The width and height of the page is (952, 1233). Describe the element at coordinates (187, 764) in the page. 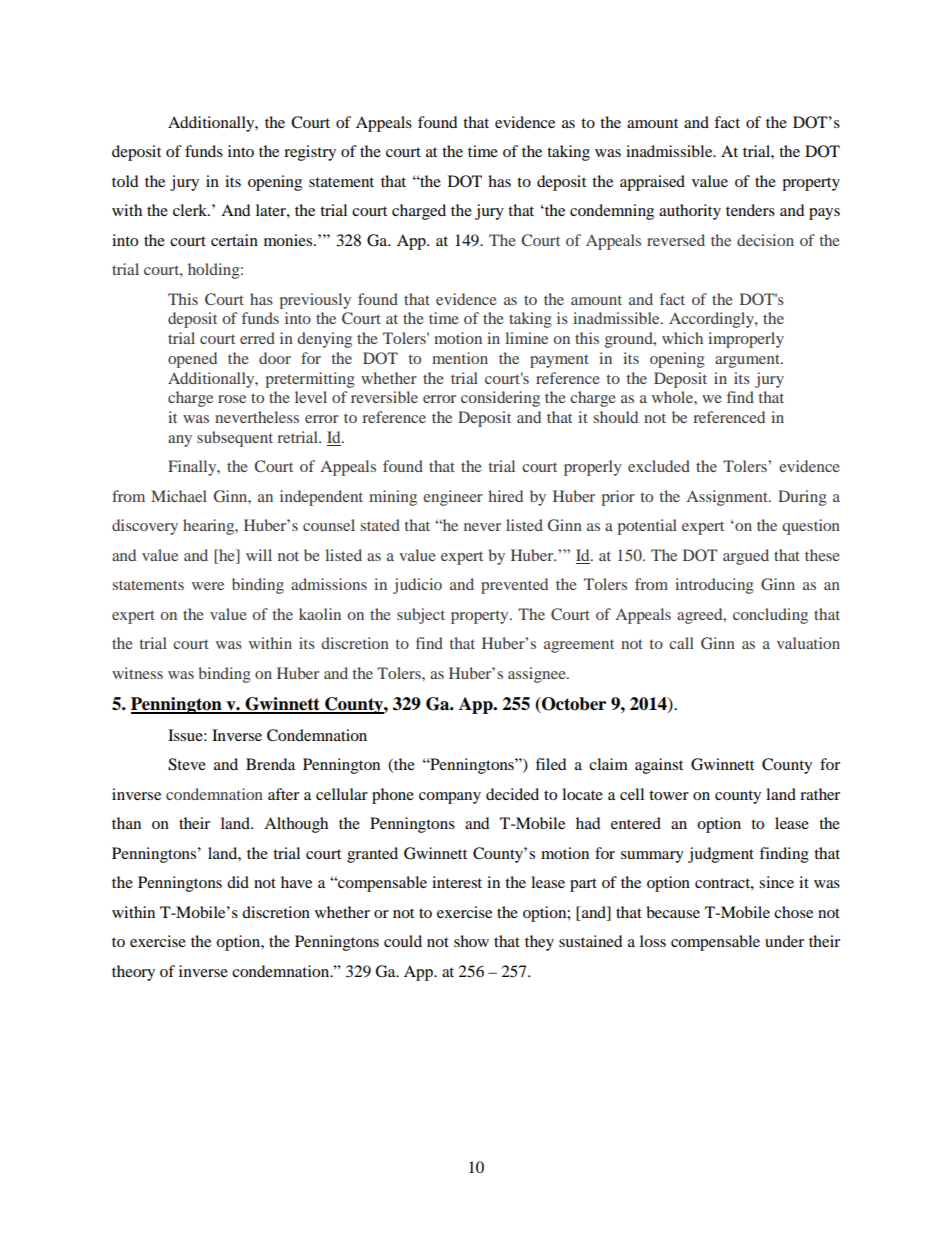

I see `Steve` at that location.
